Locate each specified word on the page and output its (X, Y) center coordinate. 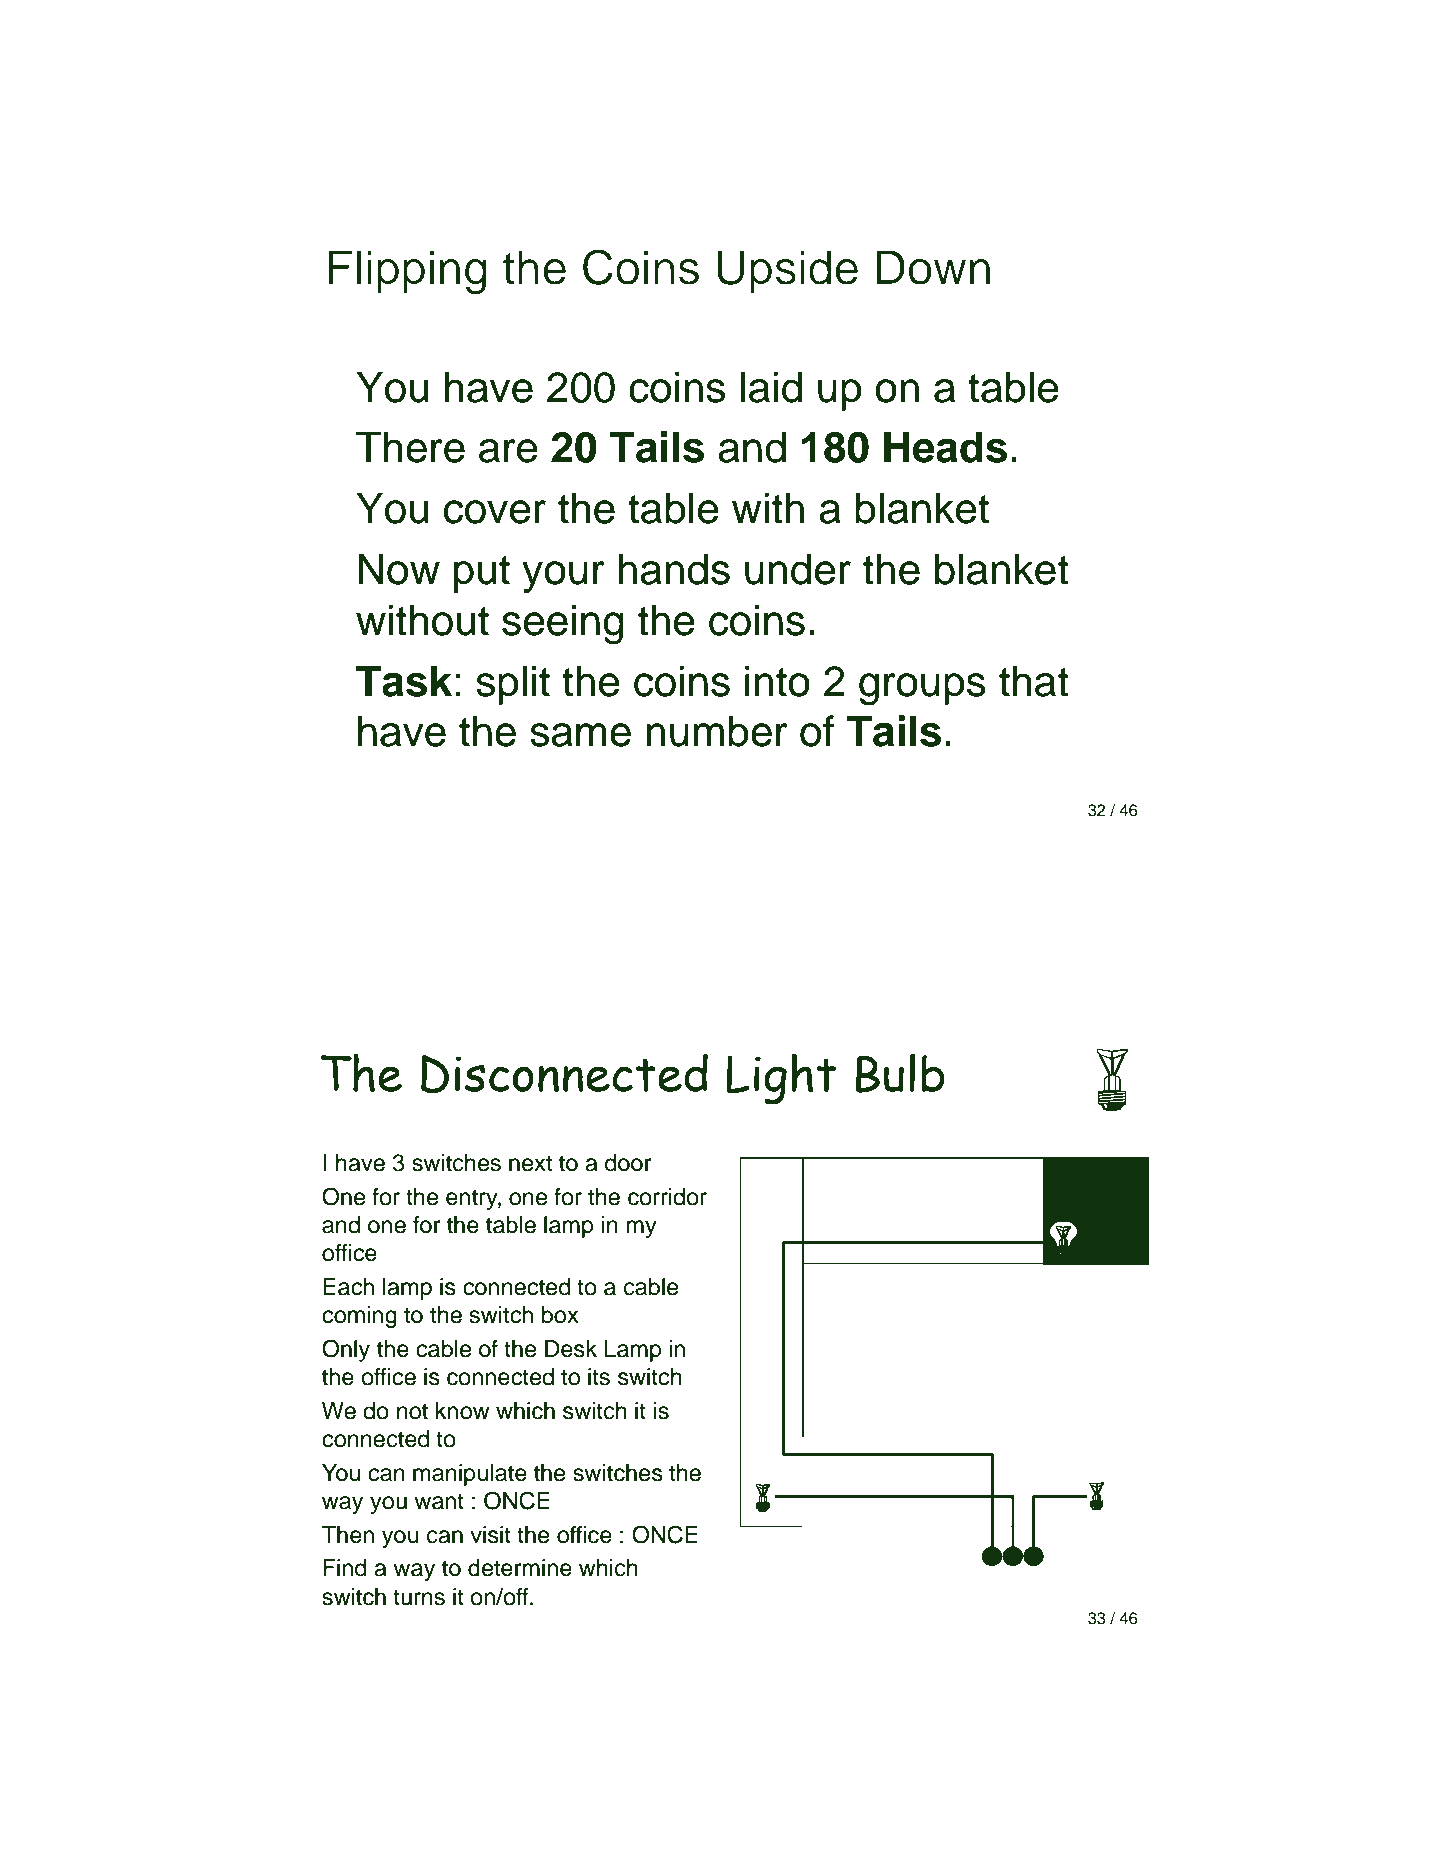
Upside (787, 272)
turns (419, 1597)
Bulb (900, 1073)
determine (520, 1568)
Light (781, 1079)
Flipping (408, 272)
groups (922, 689)
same (580, 735)
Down (933, 267)
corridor (667, 1197)
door (628, 1163)
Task (404, 681)
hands (674, 569)
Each (348, 1287)
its (599, 1377)
